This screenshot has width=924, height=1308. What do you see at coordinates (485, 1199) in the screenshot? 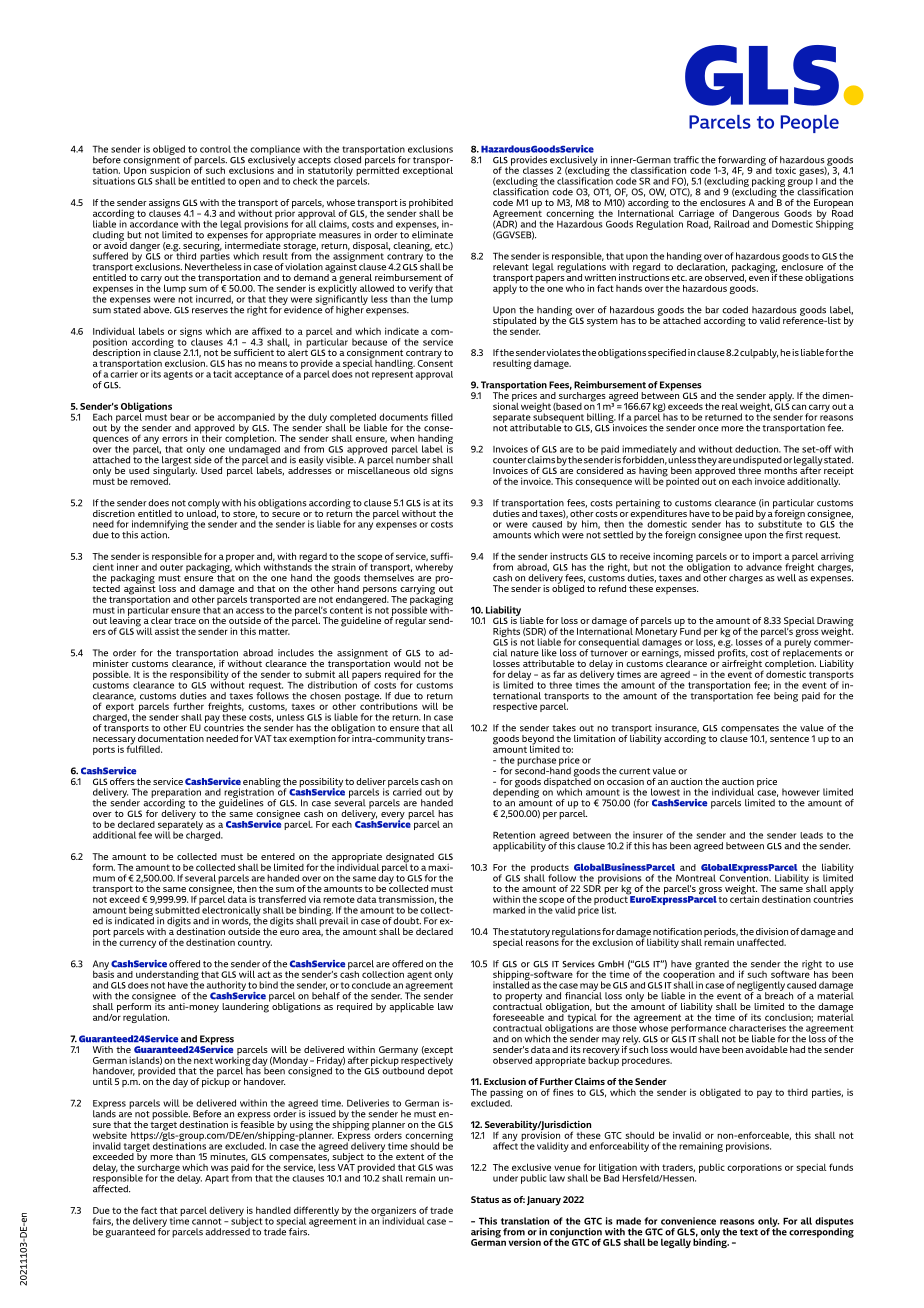
I see `Status` at bounding box center [485, 1199].
